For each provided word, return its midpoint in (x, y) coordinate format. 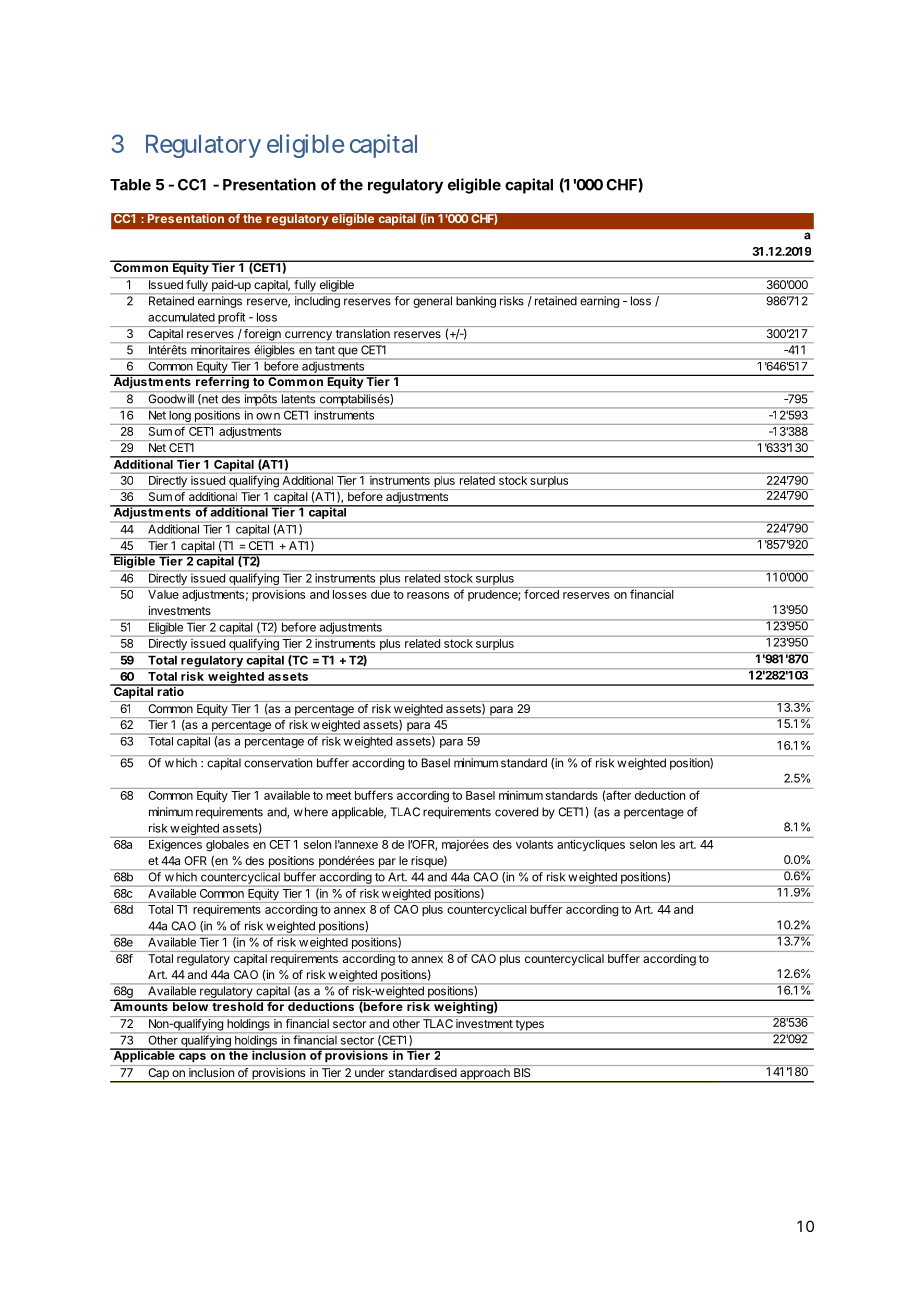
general (432, 302)
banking (476, 302)
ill (191, 398)
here (316, 812)
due (380, 594)
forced (541, 594)
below (190, 1005)
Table (130, 185)
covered (516, 812)
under (369, 1072)
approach (485, 1075)
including (317, 302)
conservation (278, 763)
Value (163, 594)
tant (325, 350)
